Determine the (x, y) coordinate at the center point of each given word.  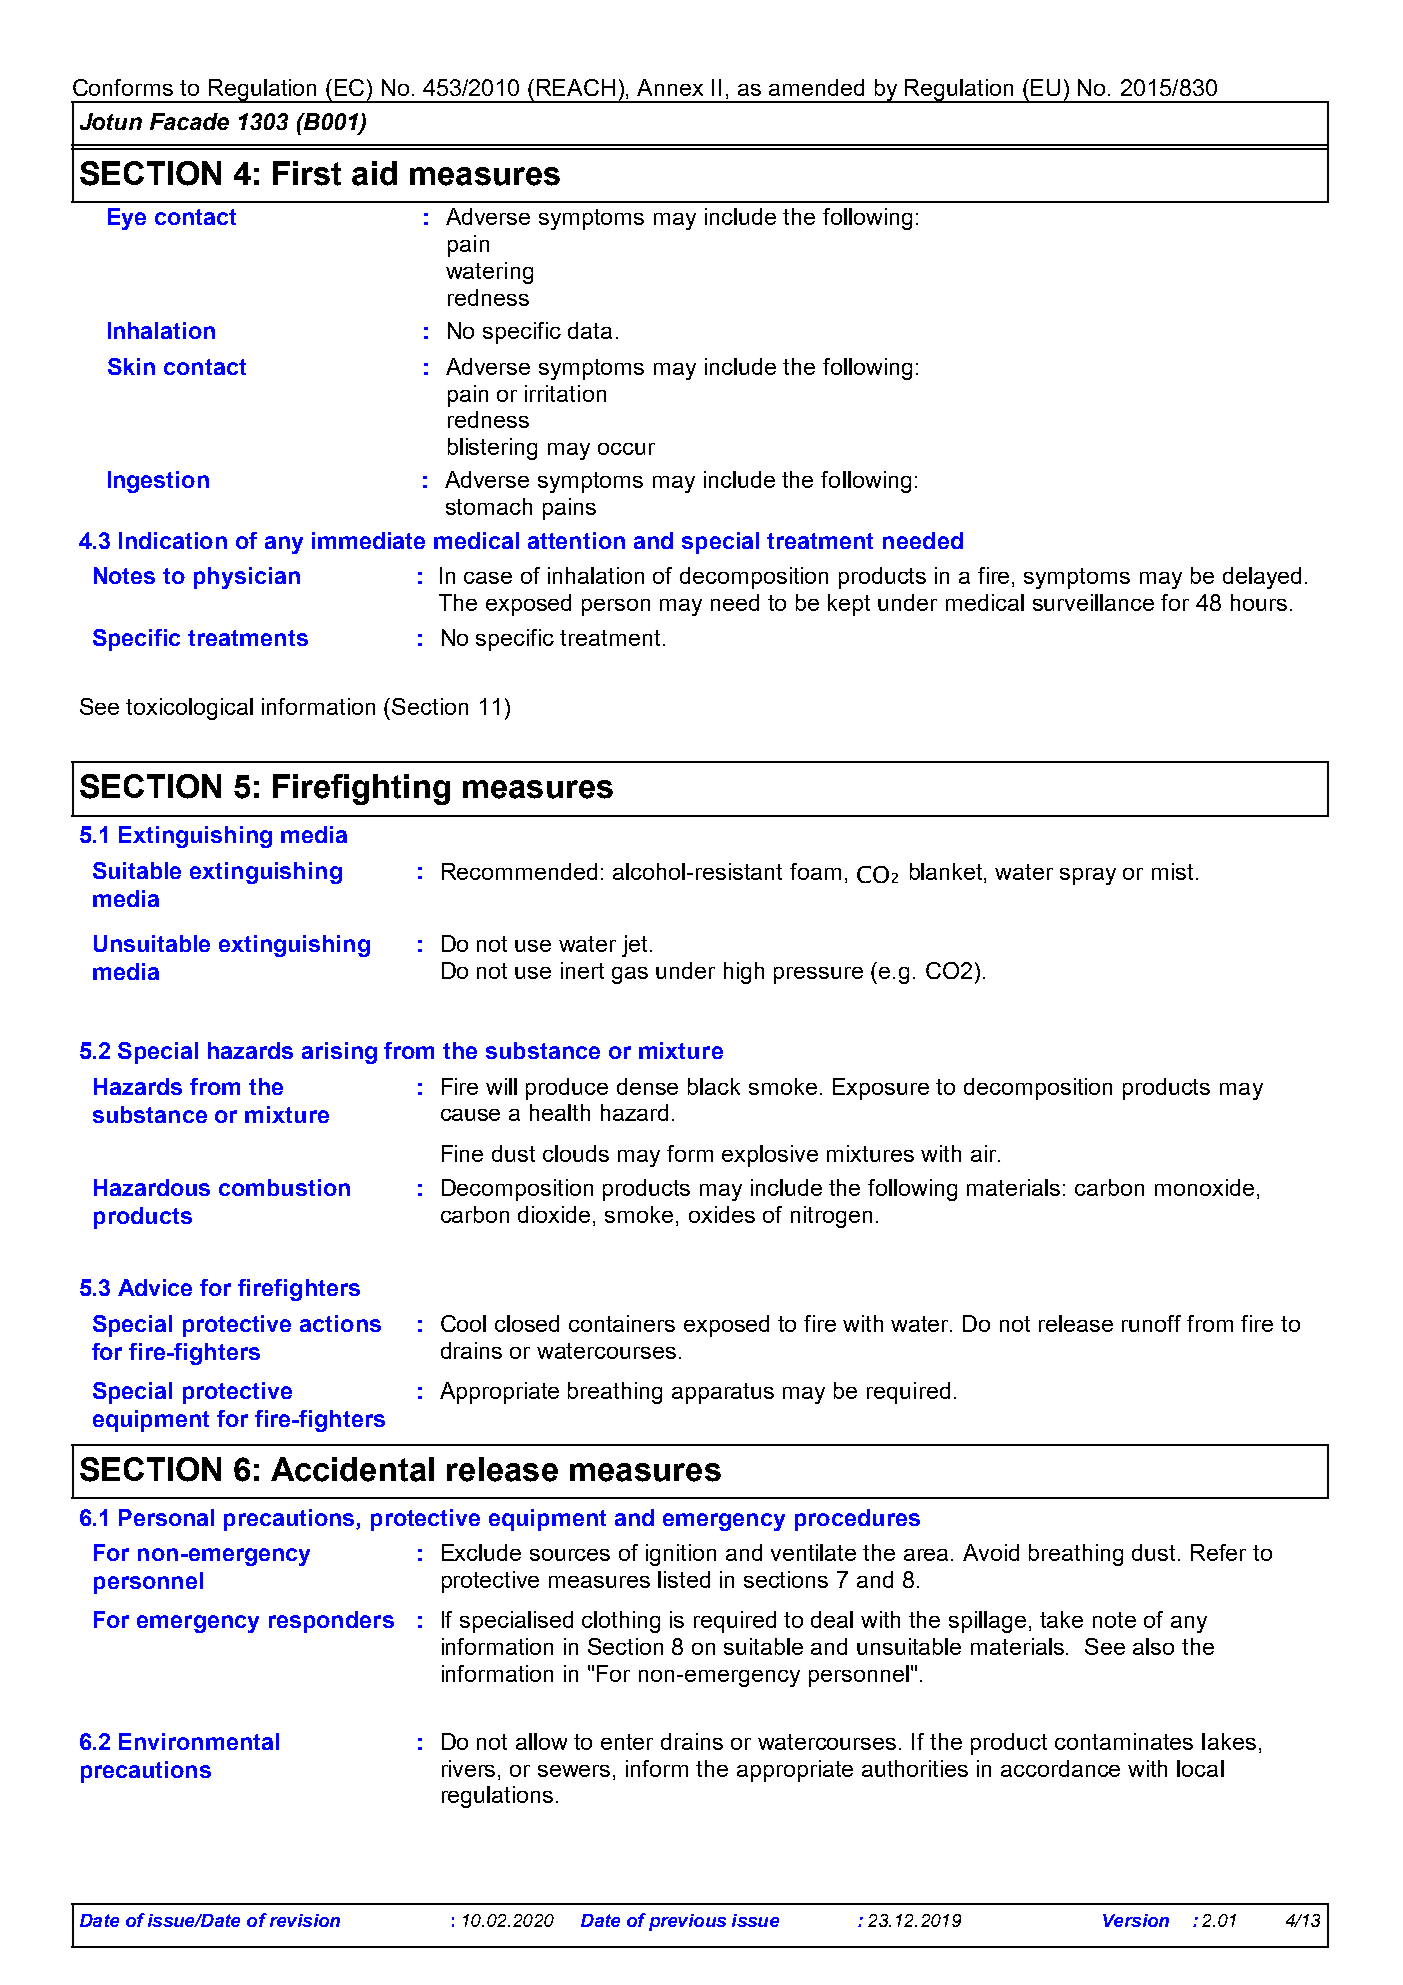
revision (305, 1920)
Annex (670, 87)
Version (1136, 1920)
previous (687, 1922)
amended (816, 87)
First (307, 173)
